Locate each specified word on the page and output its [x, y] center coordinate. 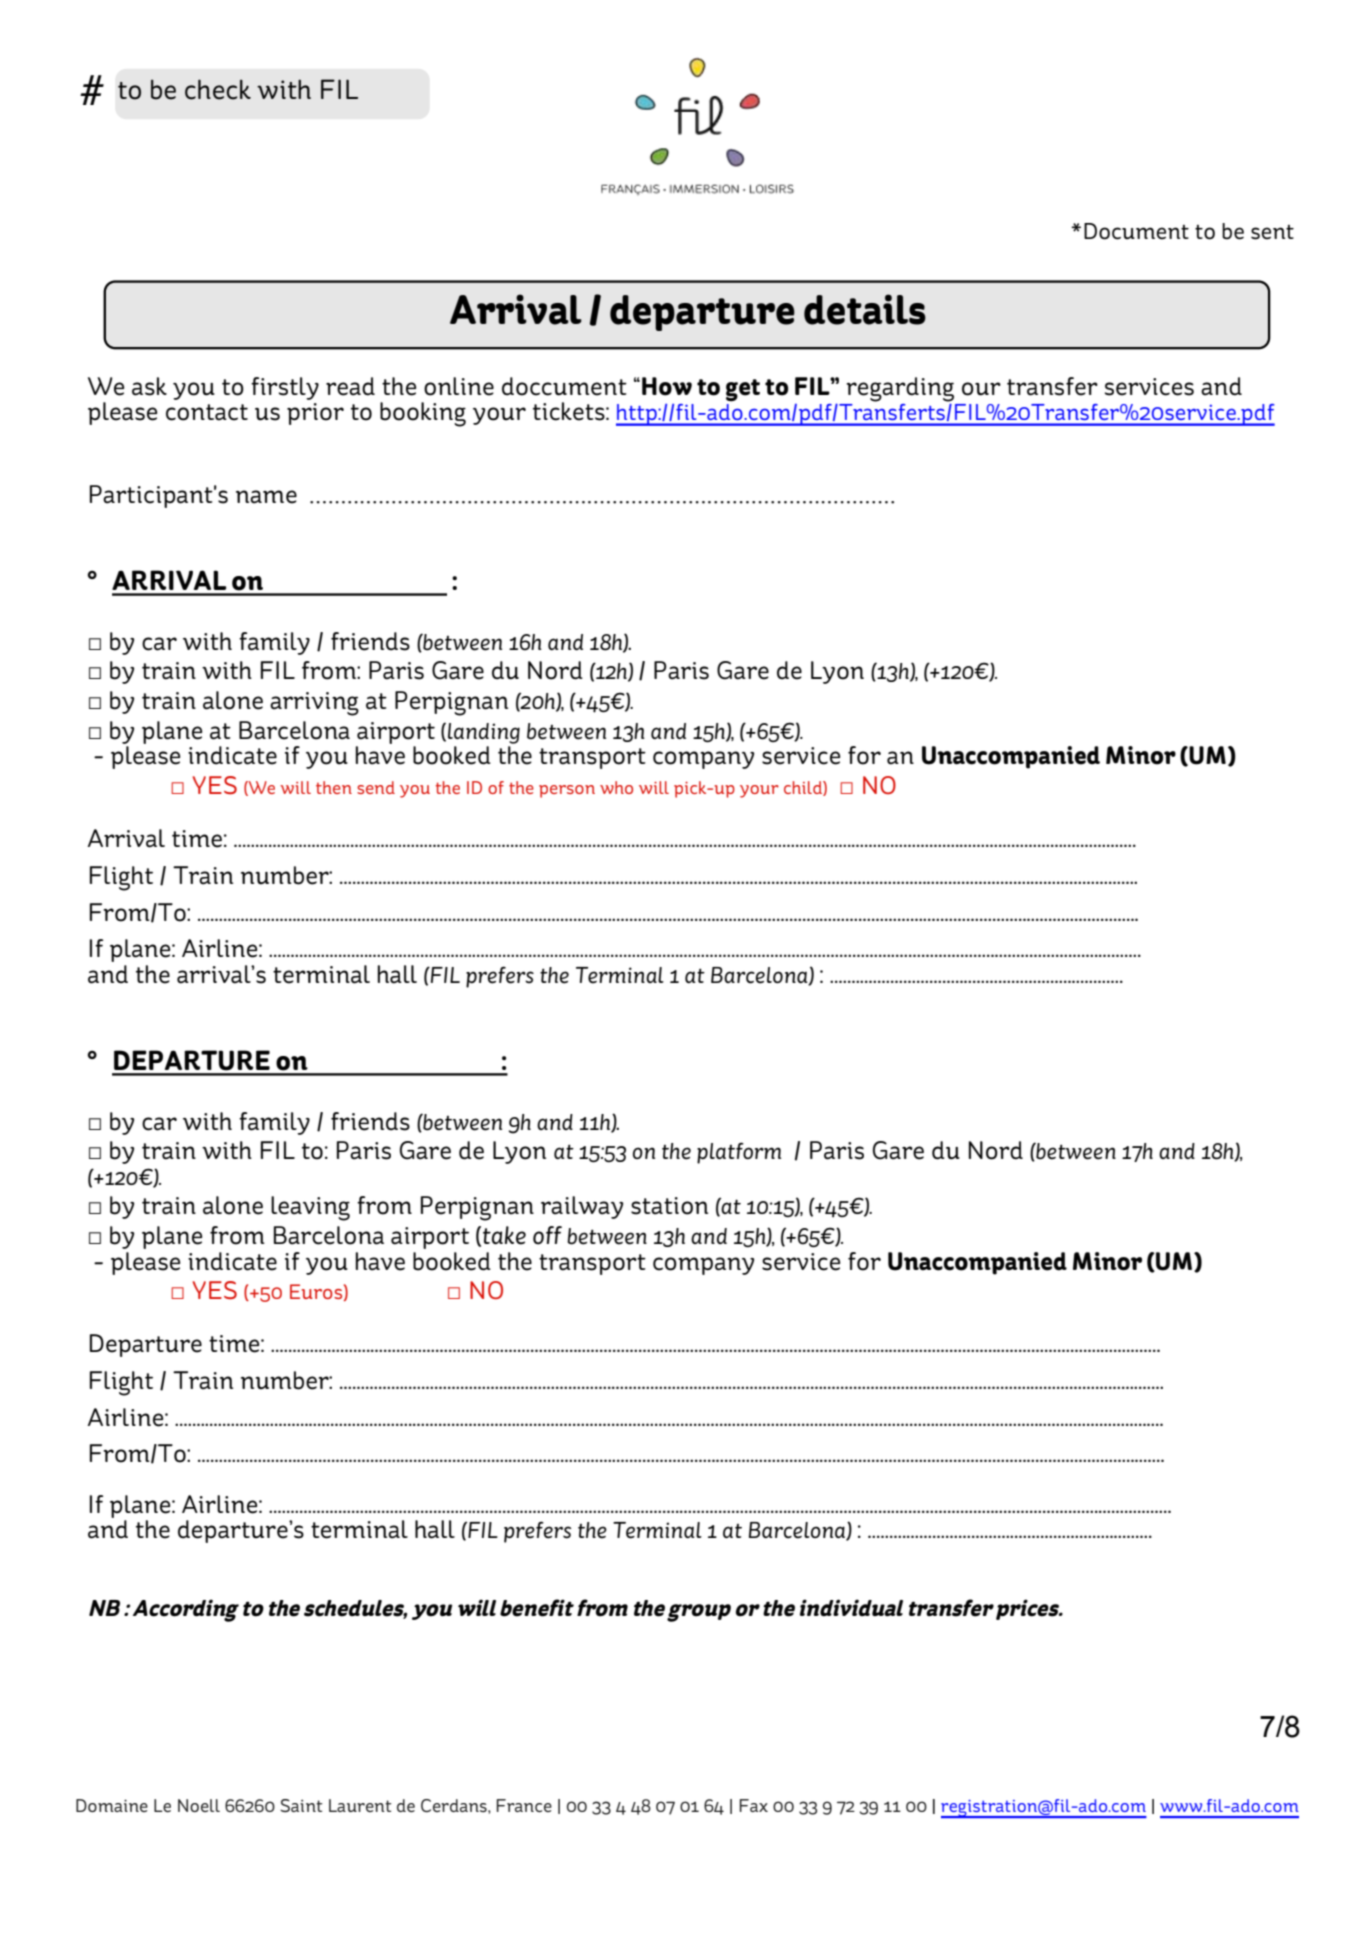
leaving [310, 1208]
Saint [301, 1805]
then [334, 787]
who [616, 787]
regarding [900, 390]
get [743, 390]
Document [1136, 231]
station [669, 1206]
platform [739, 1153]
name [266, 497]
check [218, 89]
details [865, 309]
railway [582, 1207]
